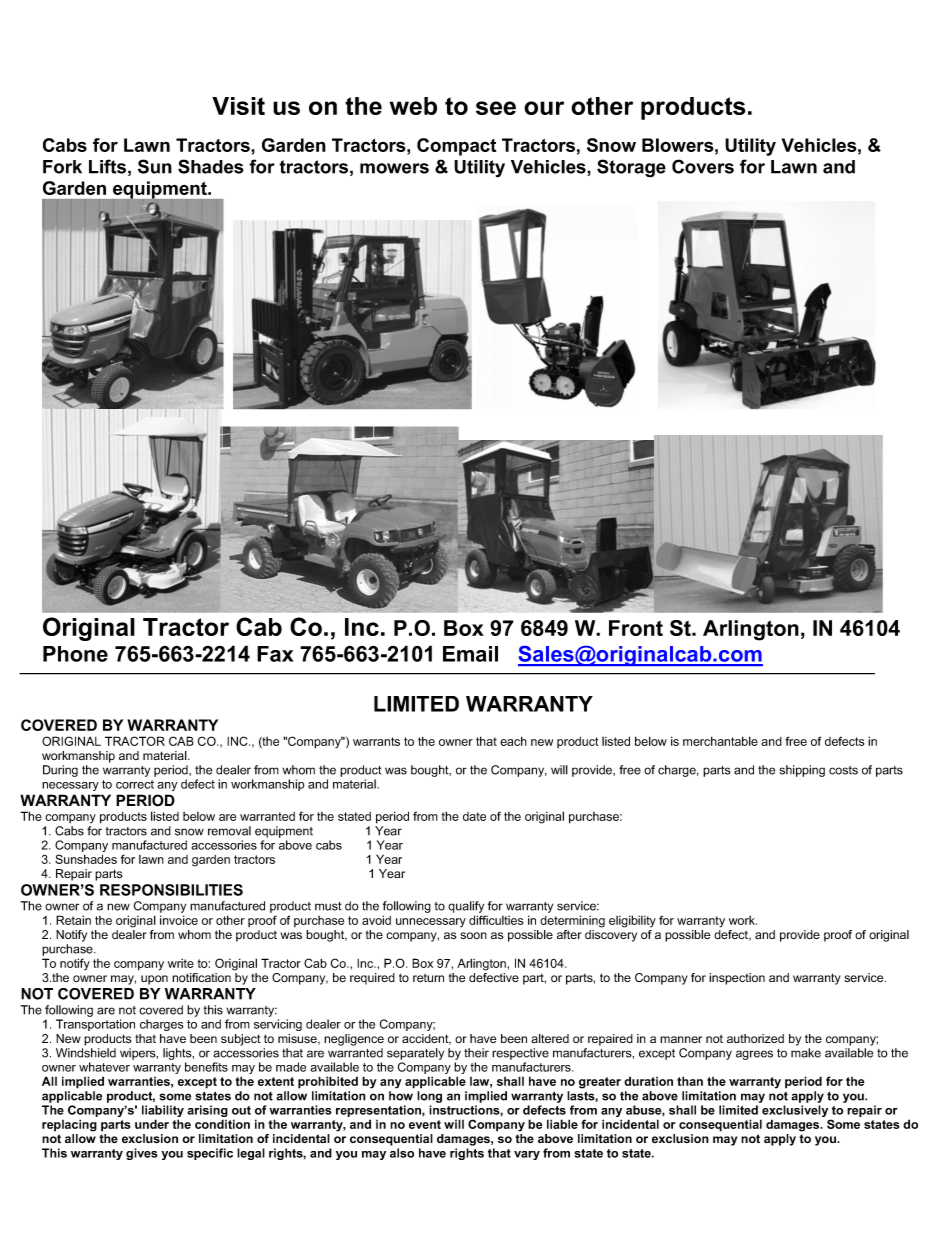 The image size is (952, 1233). What do you see at coordinates (152, 1124) in the screenshot?
I see `under` at bounding box center [152, 1124].
